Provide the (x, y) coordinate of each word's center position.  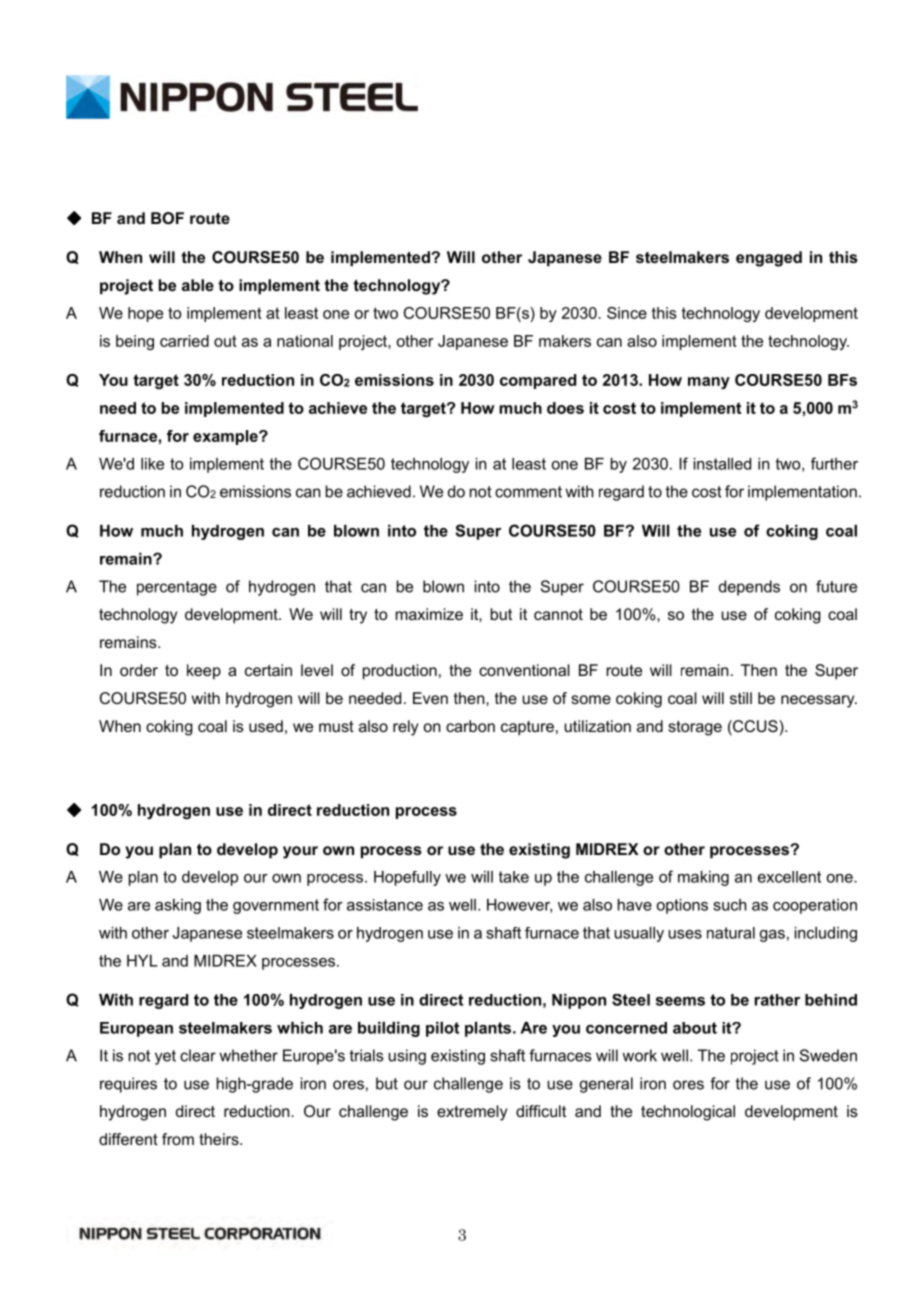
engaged (769, 259)
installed (722, 464)
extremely (472, 1113)
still (741, 698)
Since (627, 313)
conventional (524, 670)
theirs (220, 1139)
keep (204, 672)
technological (688, 1113)
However (519, 906)
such (730, 905)
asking (178, 906)
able (198, 285)
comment (528, 492)
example (226, 437)
